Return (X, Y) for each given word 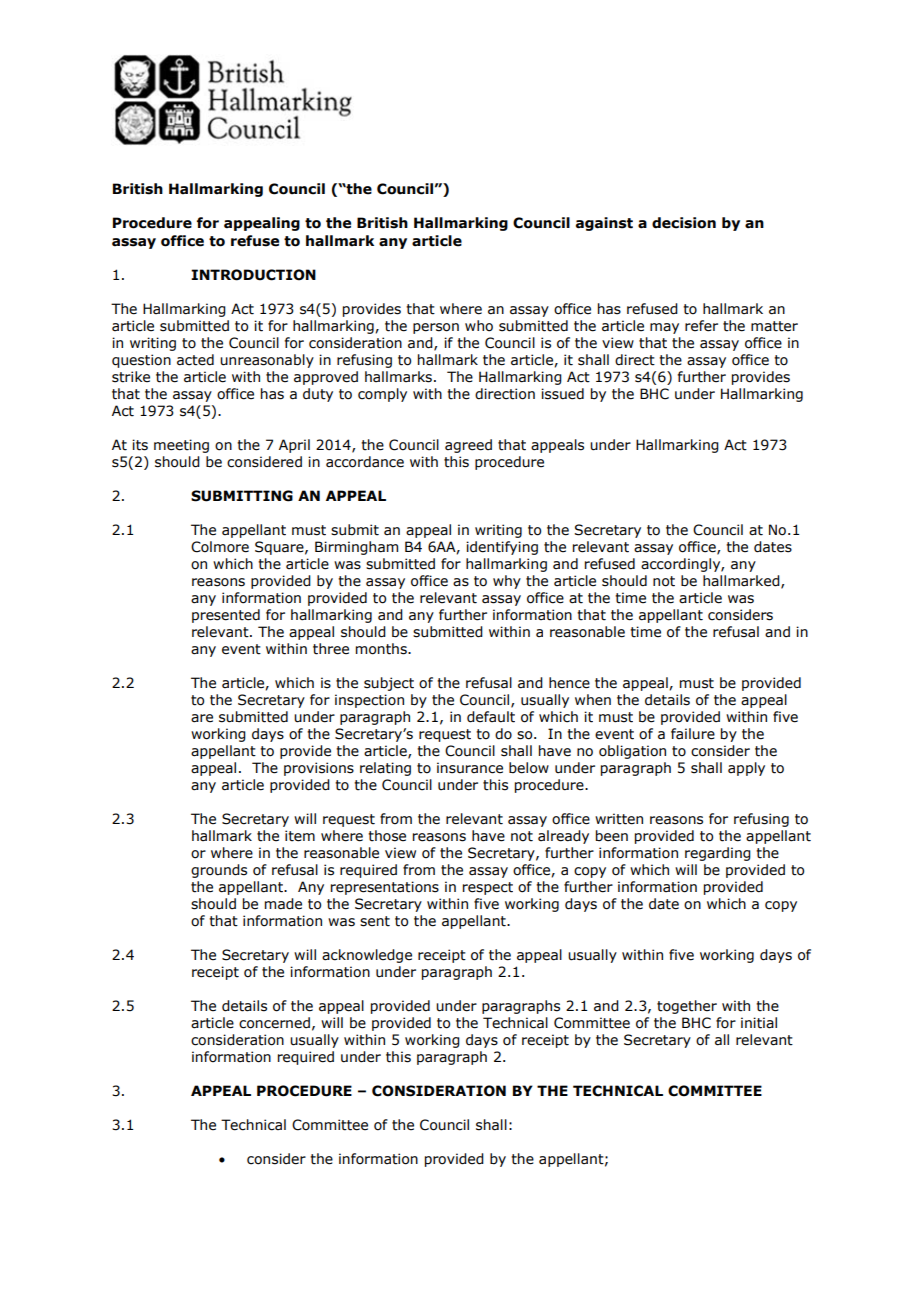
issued (562, 394)
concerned (274, 1023)
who (479, 326)
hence (569, 683)
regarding (718, 854)
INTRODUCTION (253, 275)
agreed (468, 446)
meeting (181, 446)
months (382, 649)
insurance (470, 768)
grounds (219, 871)
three (331, 649)
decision (684, 223)
